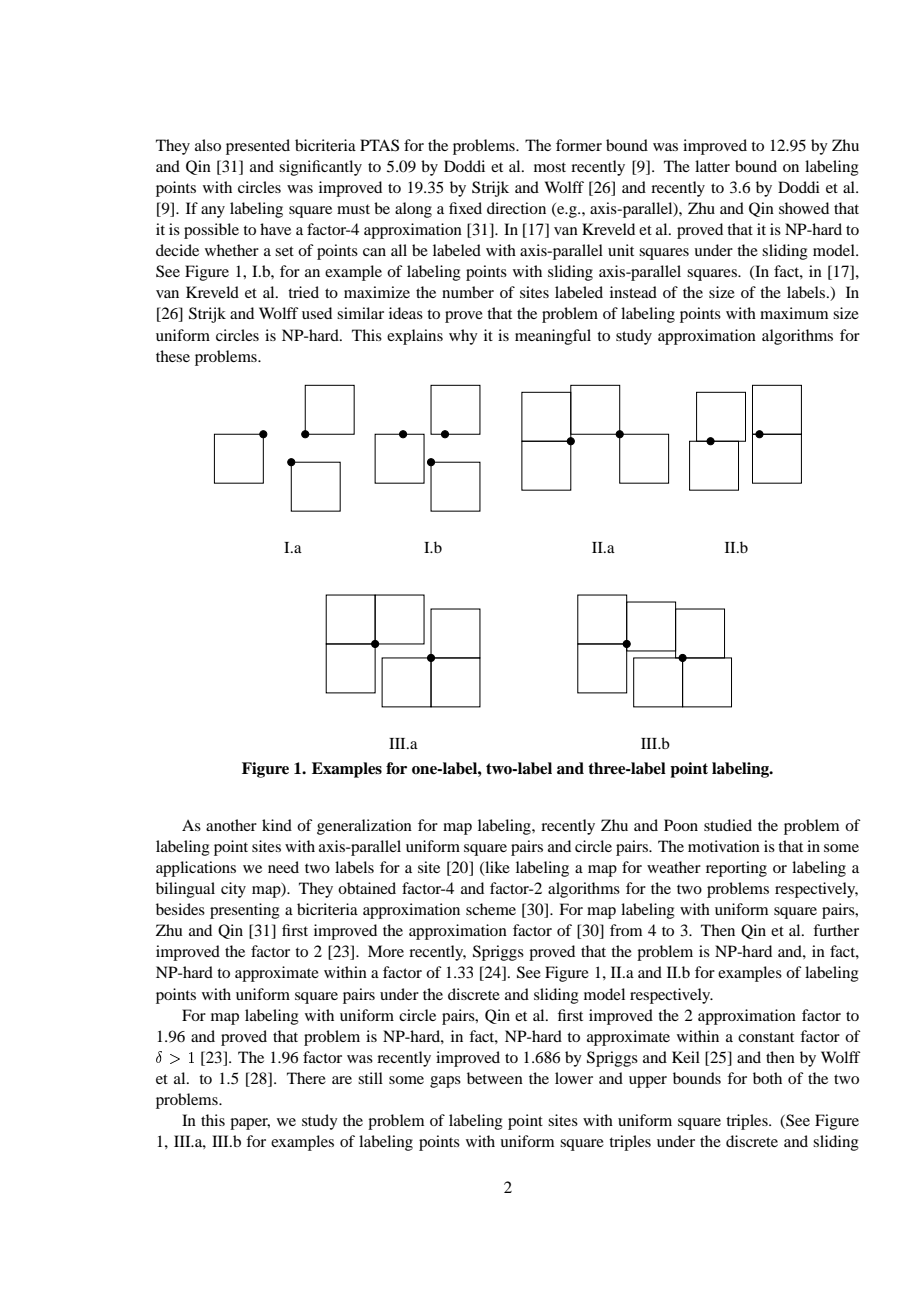 The width and height of the document is (924, 1308). Describe the element at coordinates (258, 147) in the document. I see `presented` at that location.
